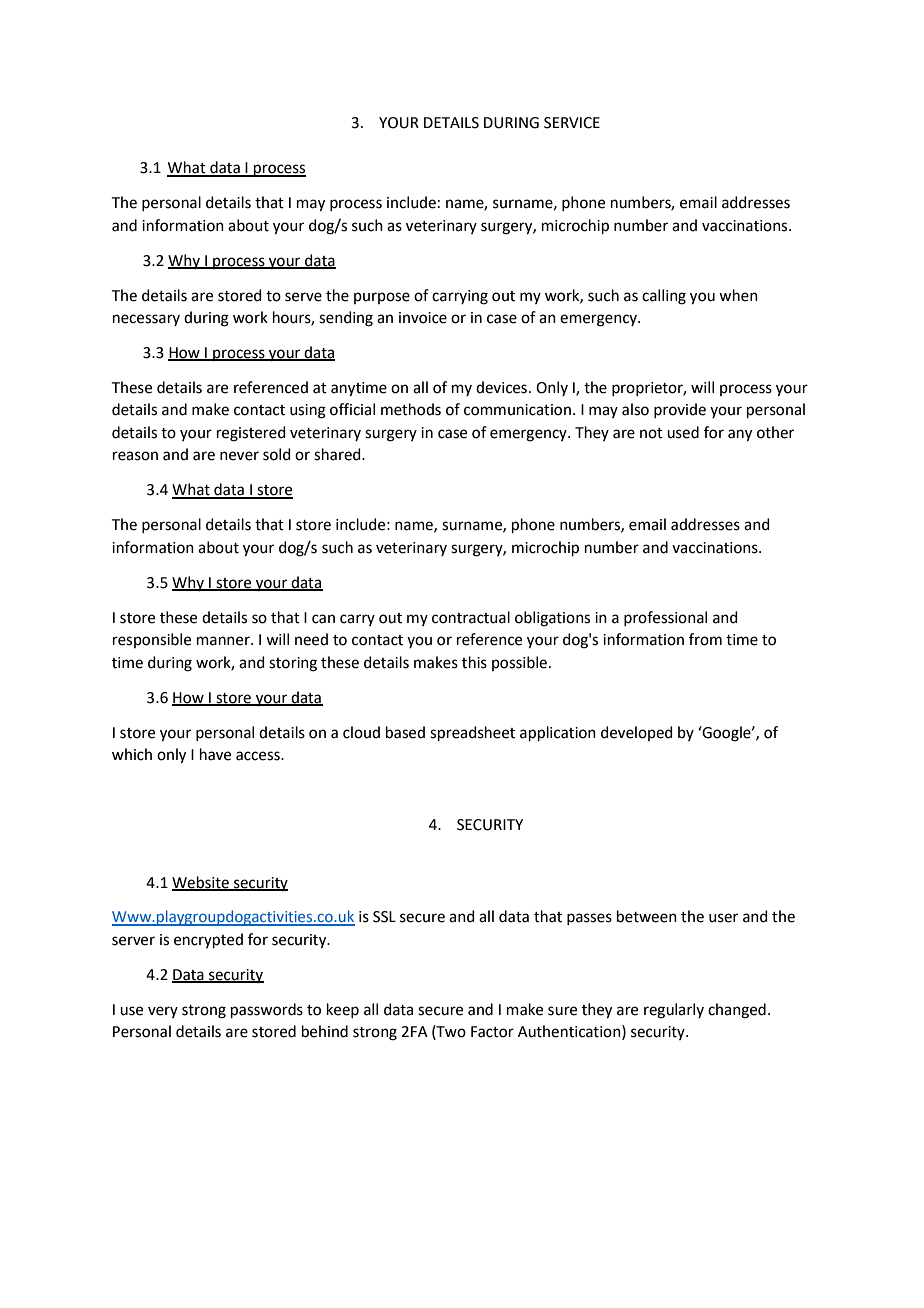  Describe the element at coordinates (738, 295) in the screenshot. I see `when` at that location.
